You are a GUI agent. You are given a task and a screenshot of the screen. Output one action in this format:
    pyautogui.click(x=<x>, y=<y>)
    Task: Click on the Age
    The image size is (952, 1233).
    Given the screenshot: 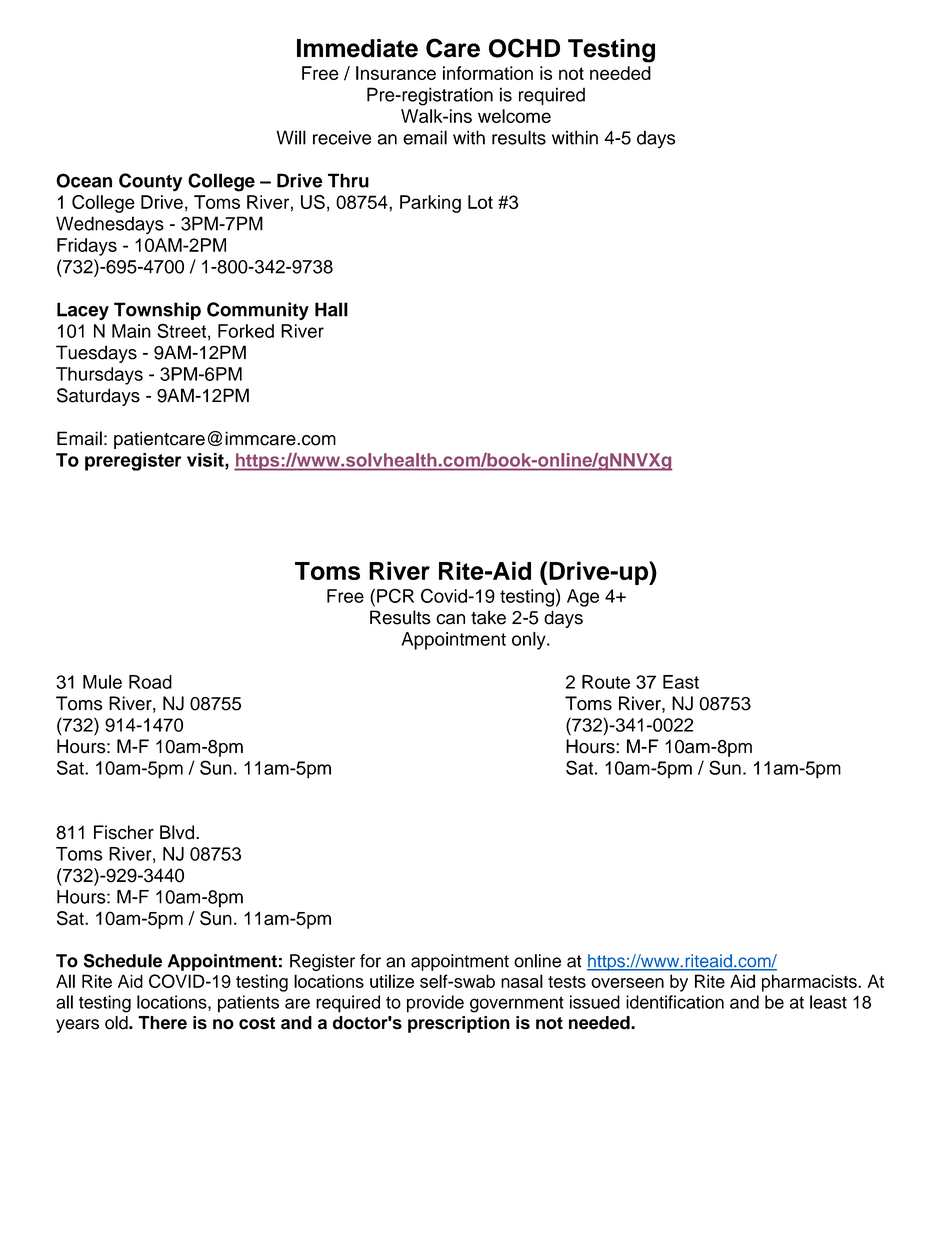 What is the action you would take?
    pyautogui.click(x=583, y=598)
